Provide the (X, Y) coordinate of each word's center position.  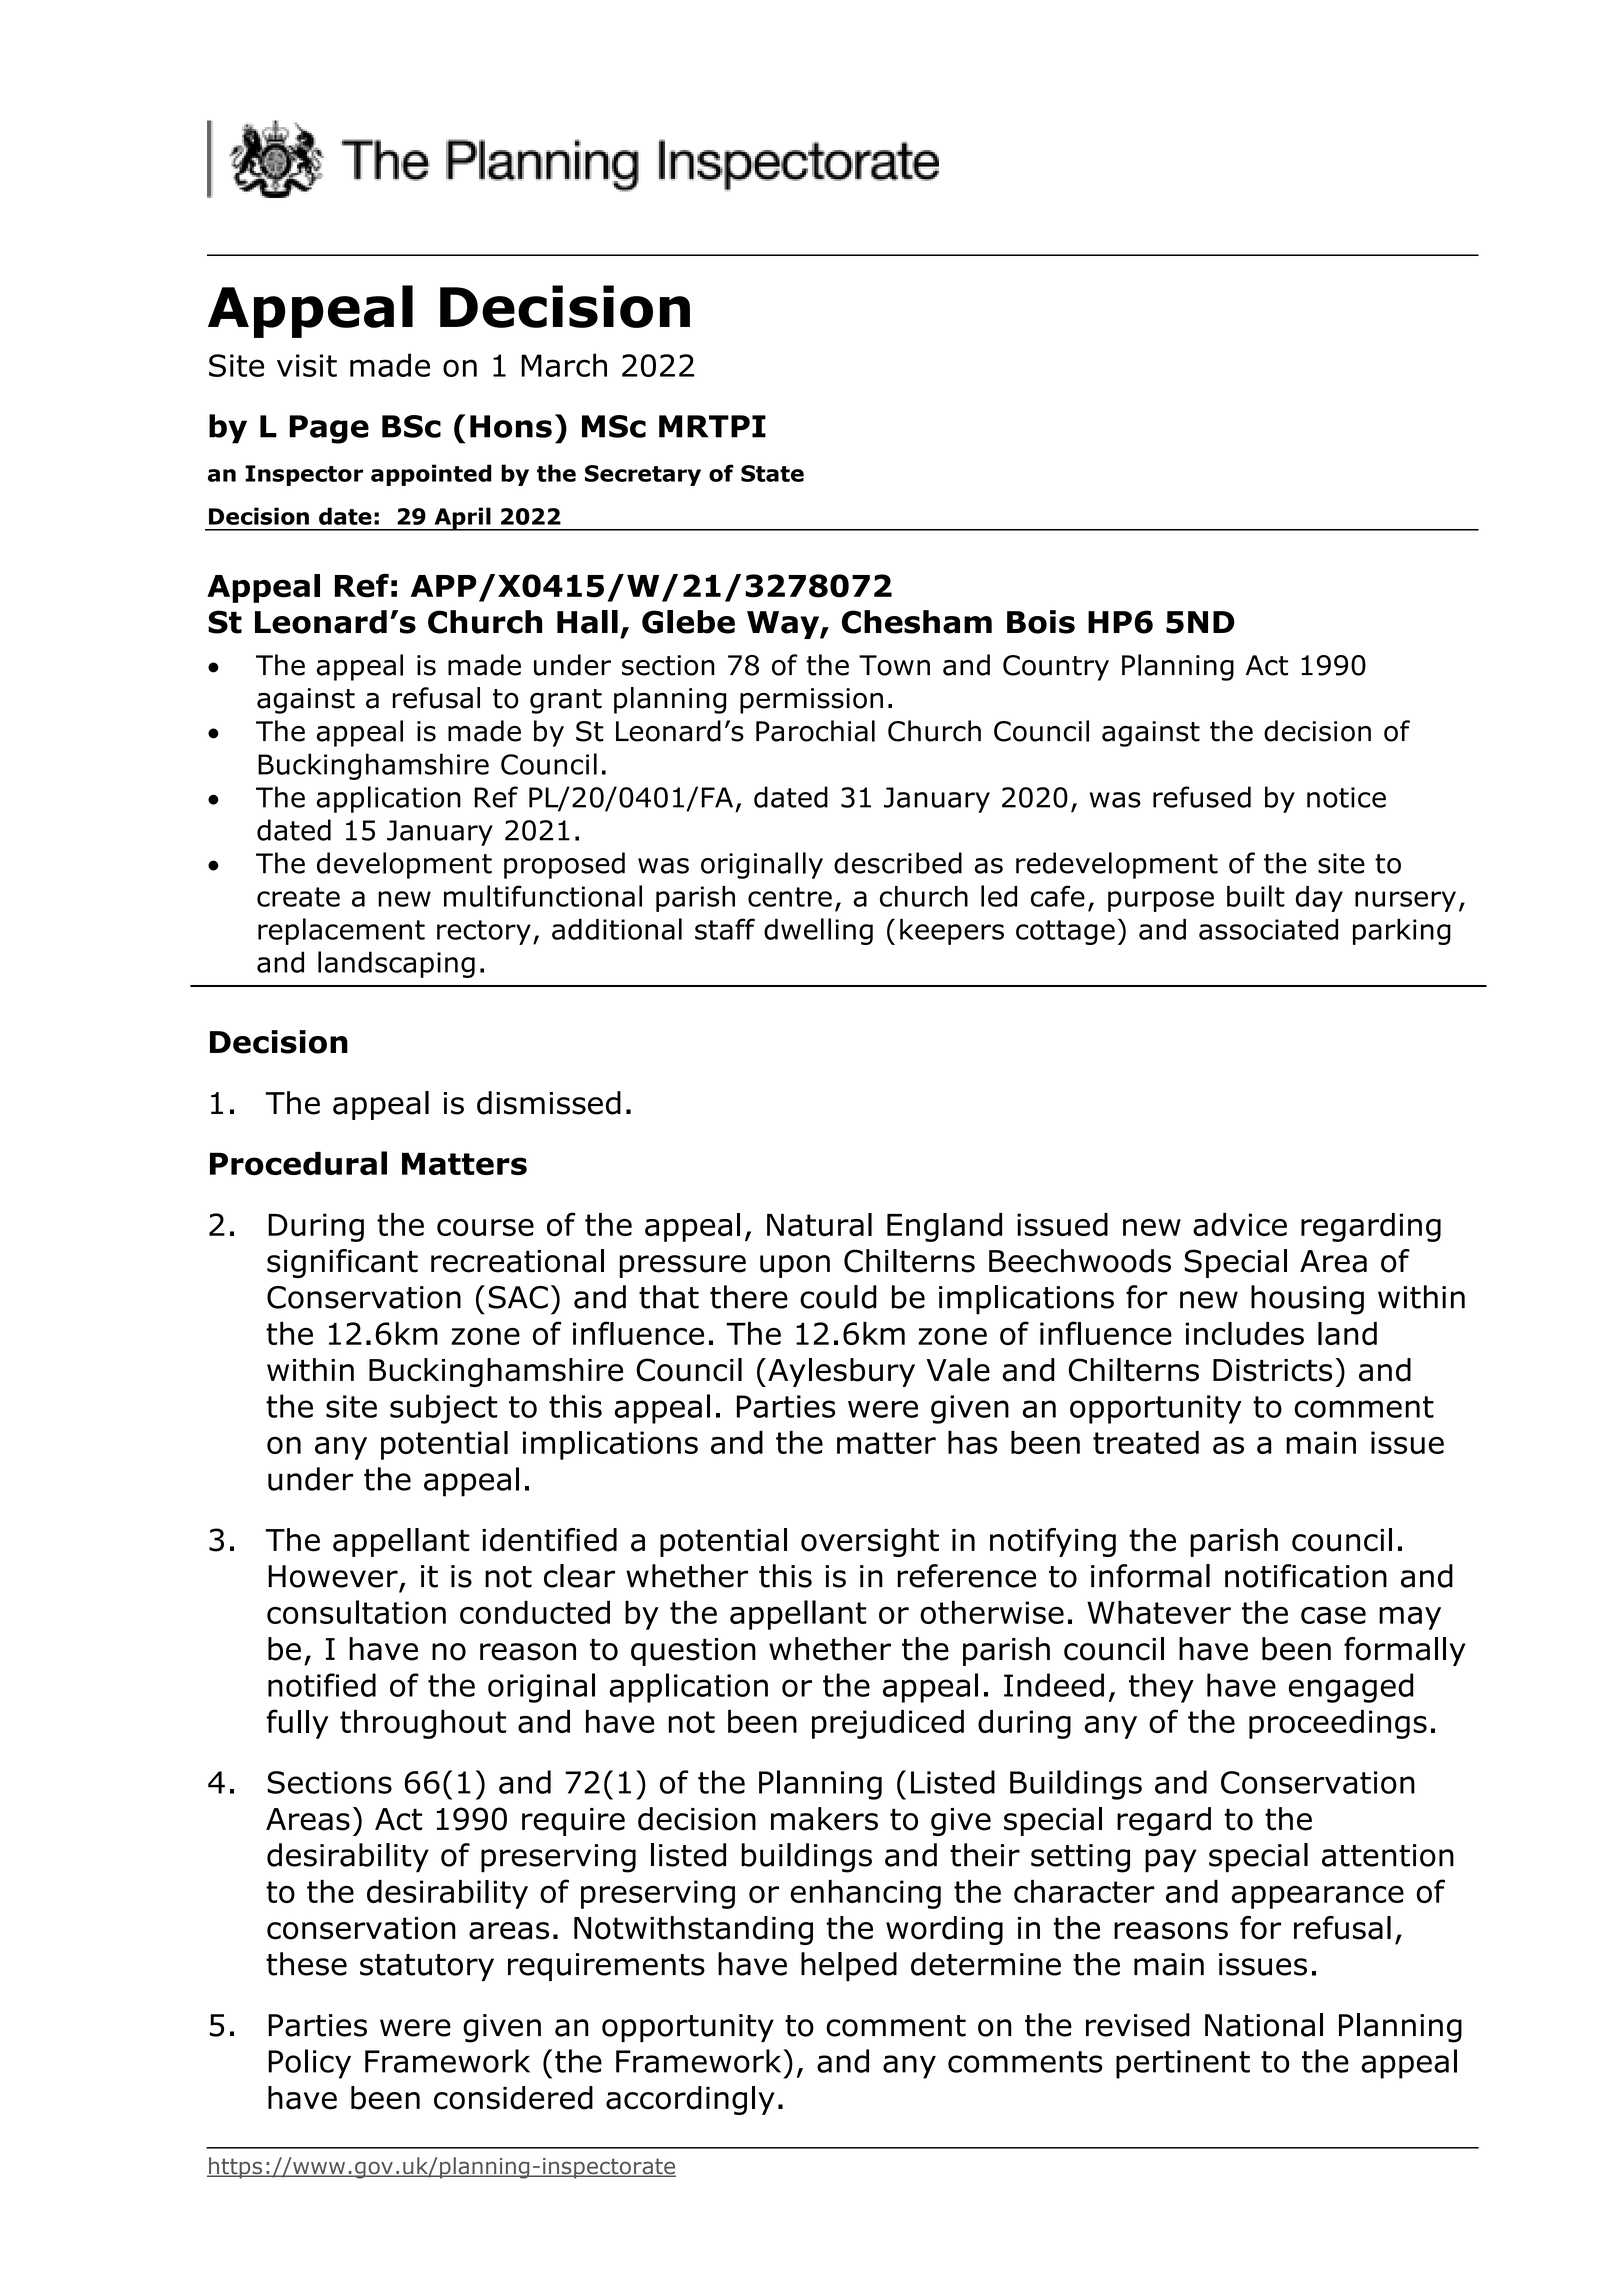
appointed (431, 475)
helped (849, 1966)
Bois (1041, 622)
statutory (427, 1967)
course (485, 1228)
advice (1240, 1225)
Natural (819, 1225)
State (772, 473)
